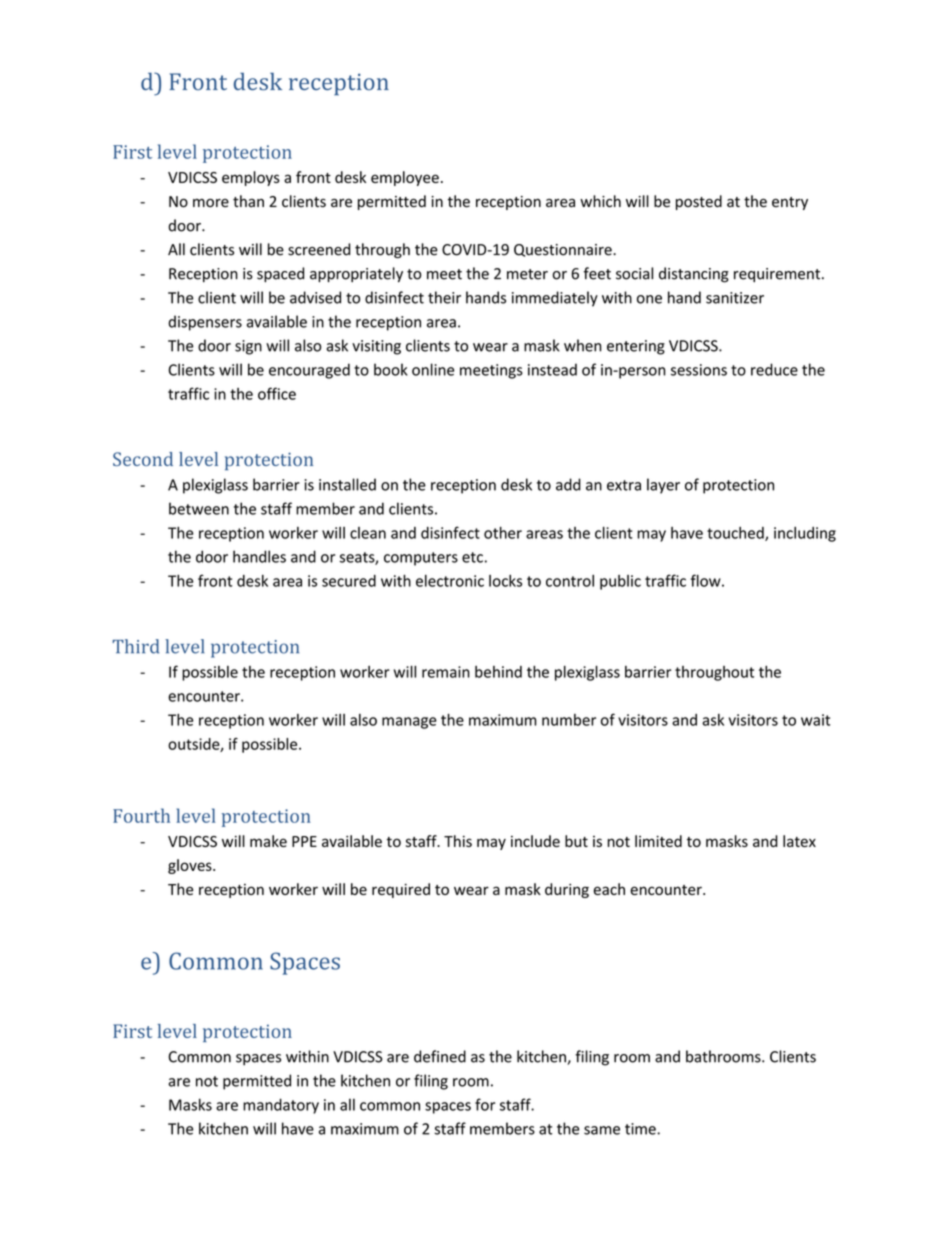 The image size is (952, 1233). What do you see at coordinates (799, 841) in the screenshot?
I see `latex` at bounding box center [799, 841].
